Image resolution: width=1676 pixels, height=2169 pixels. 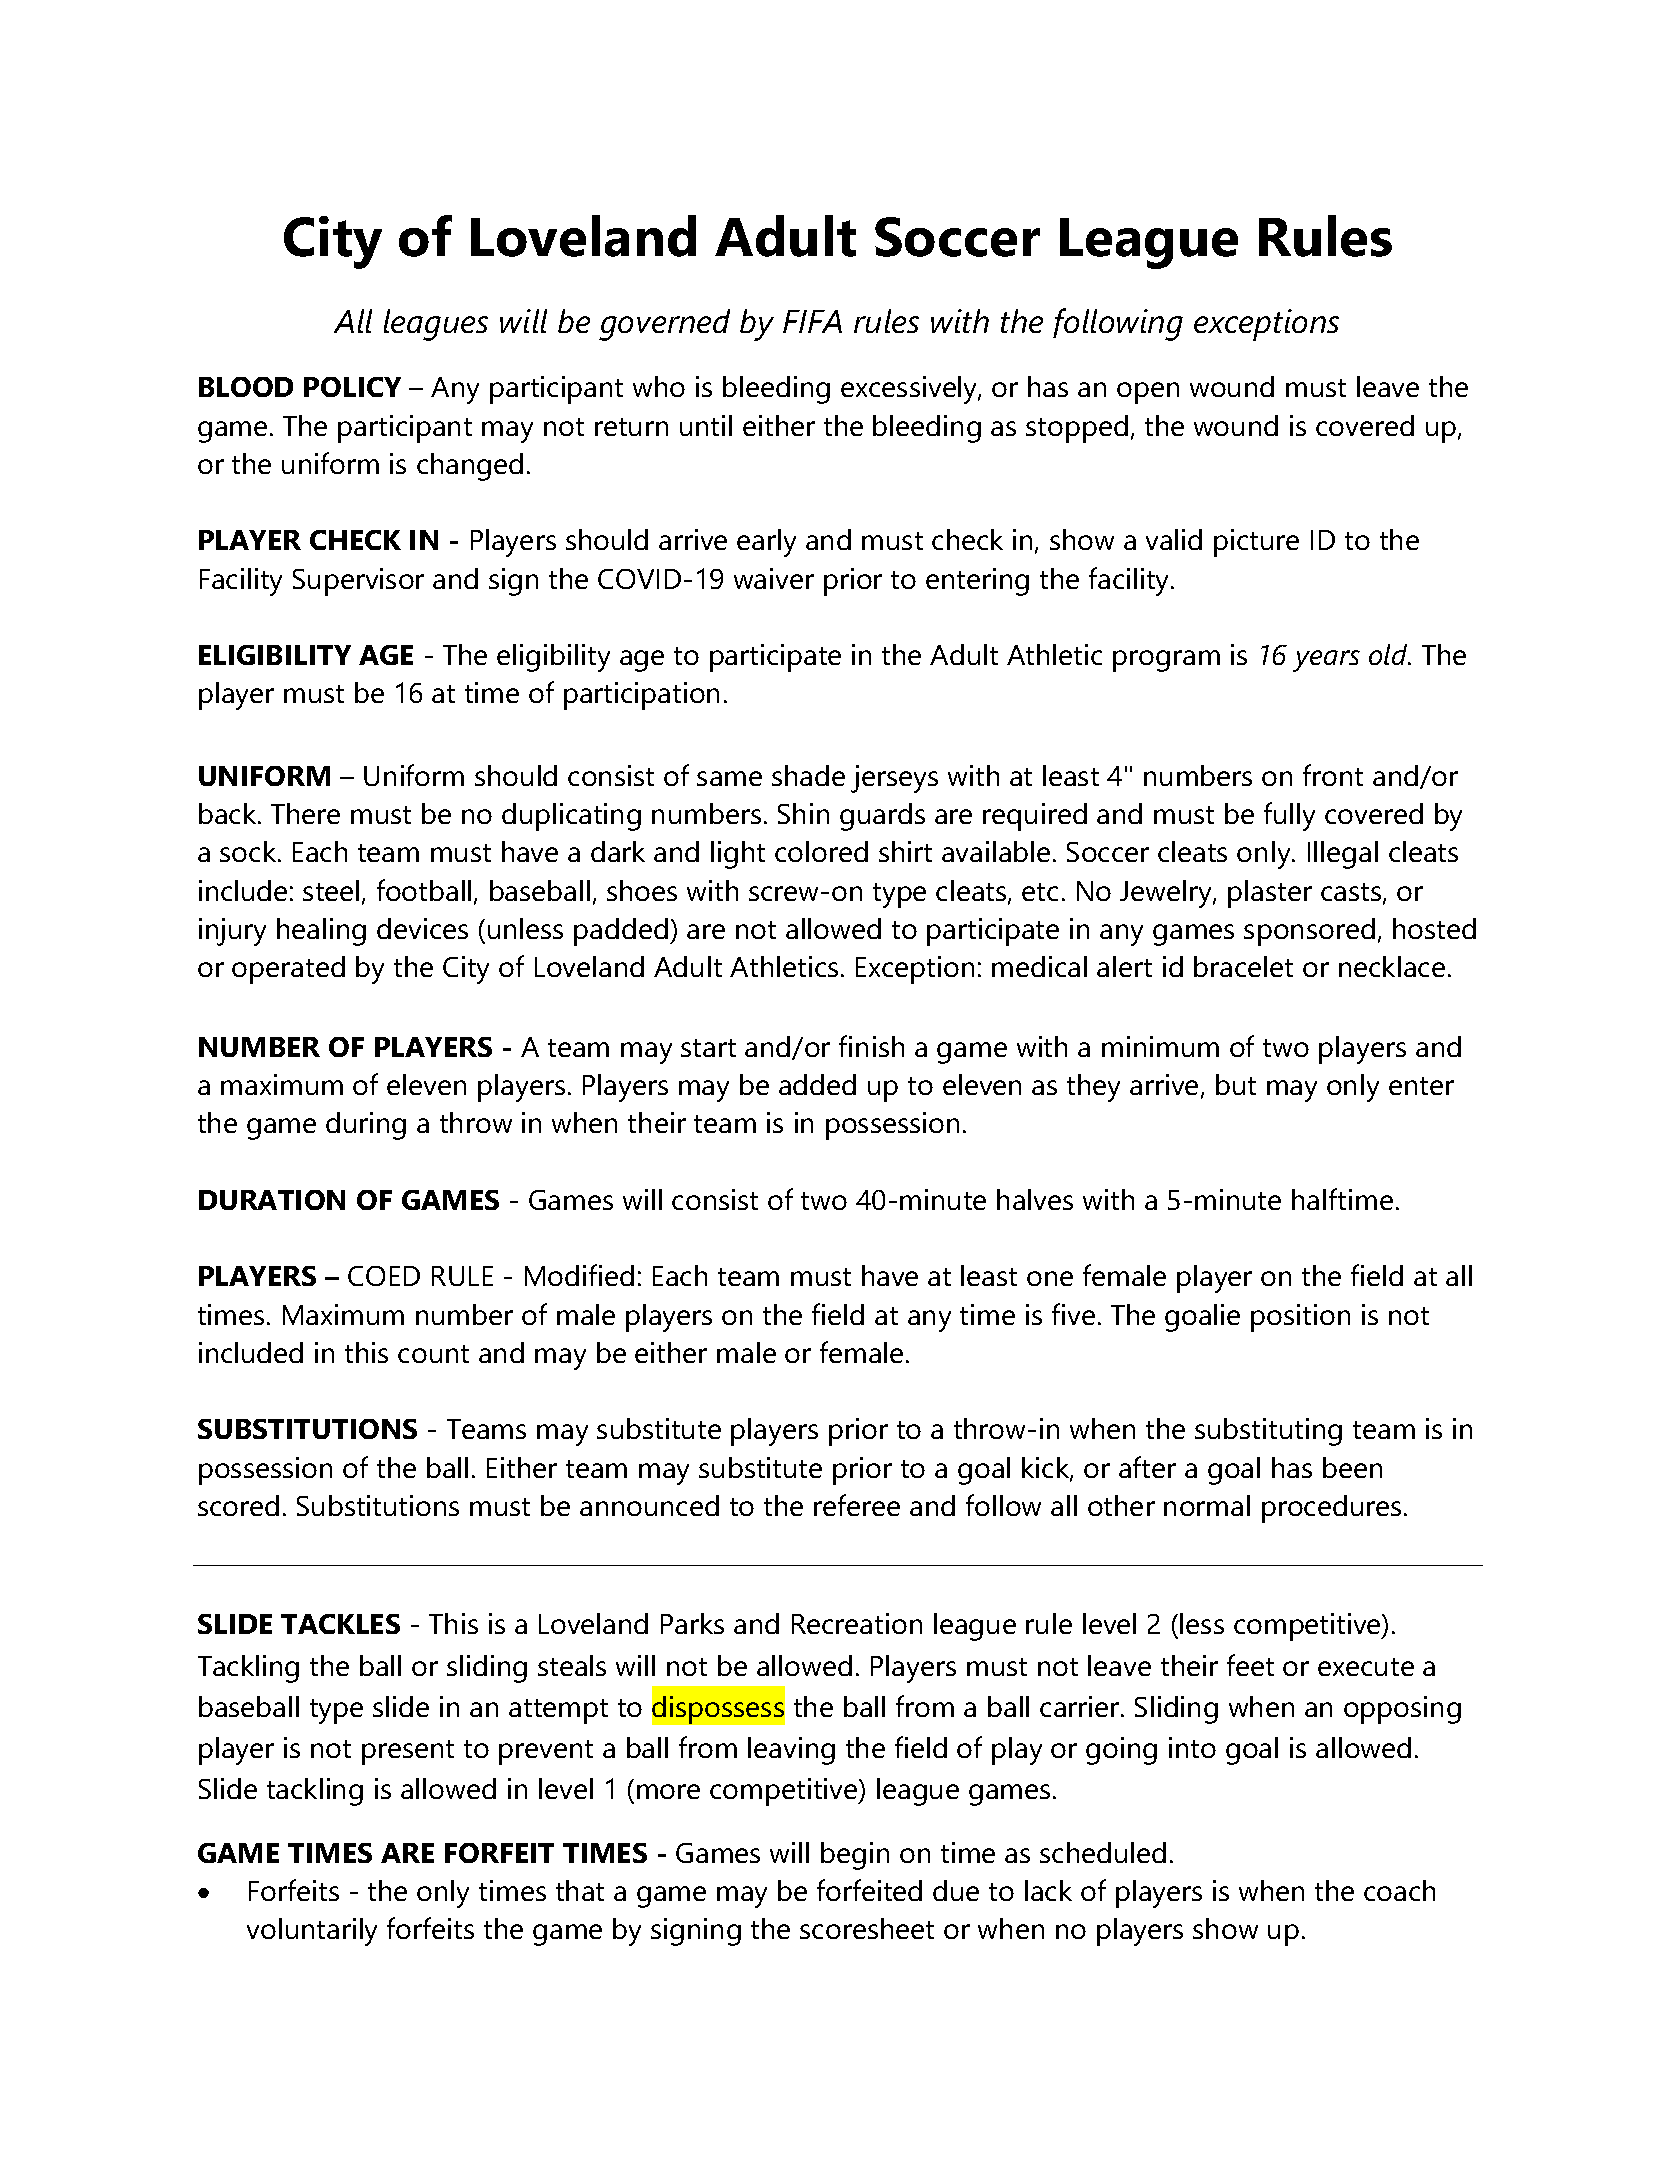 I want to click on open, so click(x=1148, y=393).
